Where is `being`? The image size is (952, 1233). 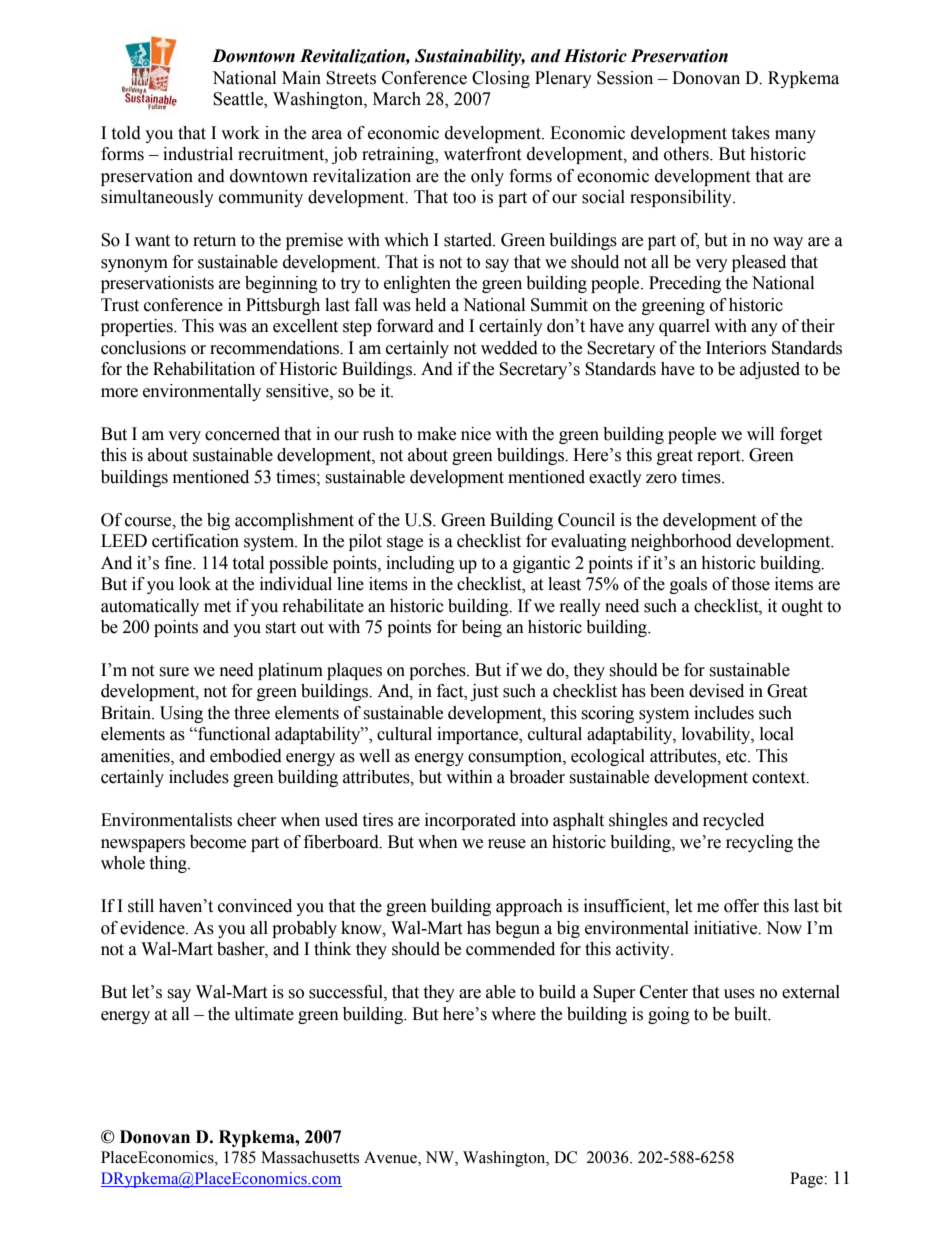
being is located at coordinates (482, 628).
